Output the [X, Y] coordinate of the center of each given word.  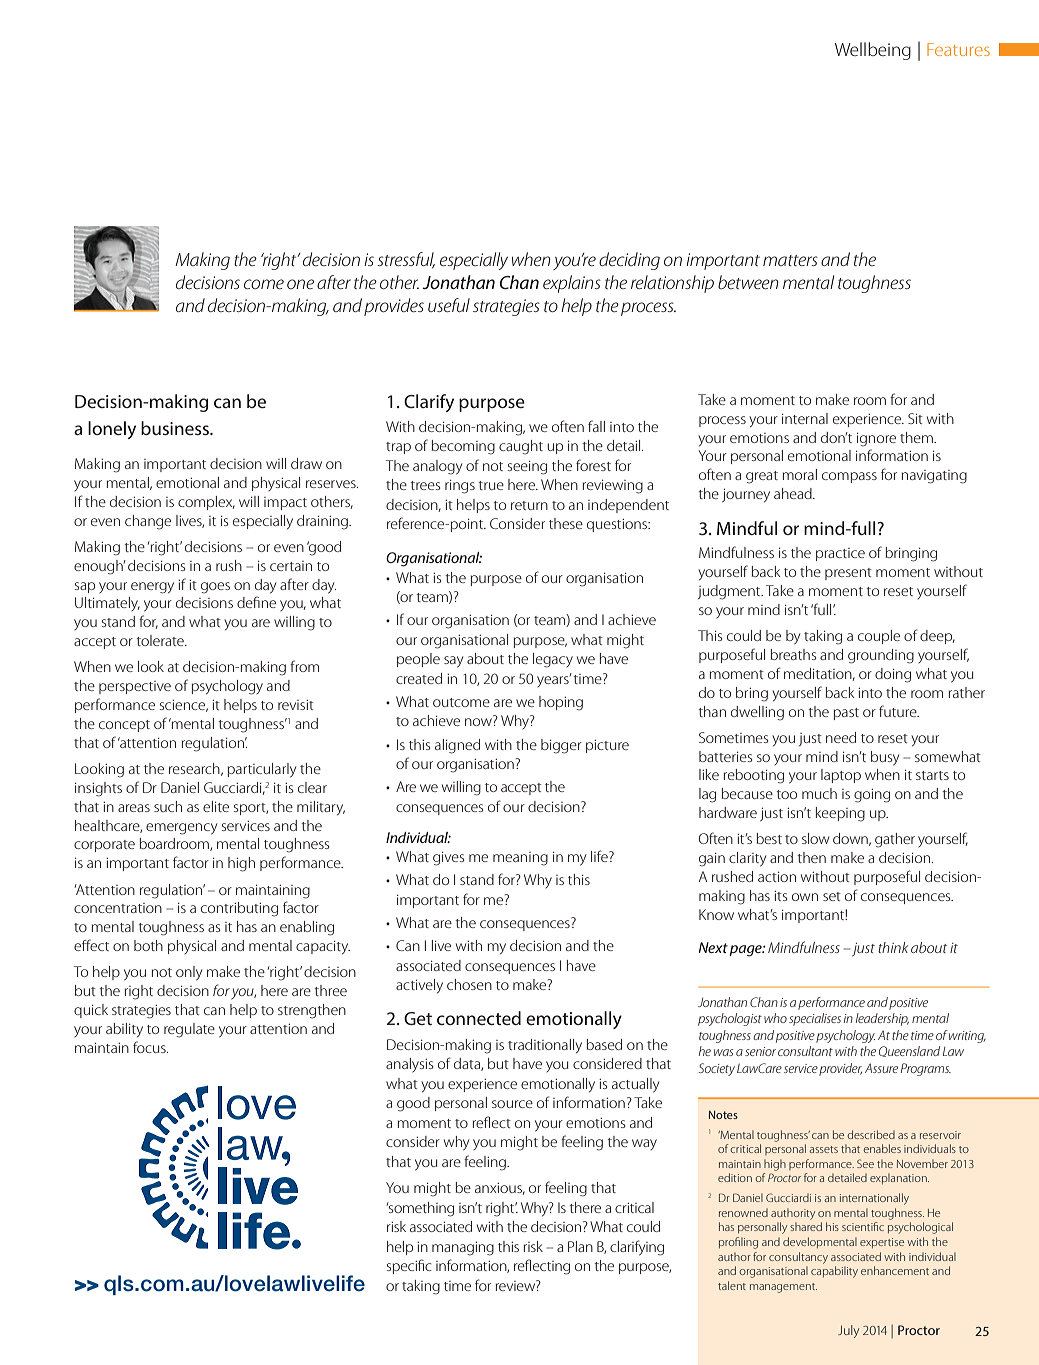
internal [805, 418]
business [176, 428]
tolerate [161, 640]
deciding [629, 261]
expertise [882, 1243]
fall [596, 426]
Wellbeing [873, 51]
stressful [406, 260]
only [189, 973]
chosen [469, 984]
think [893, 947]
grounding [881, 656]
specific [409, 1266]
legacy [553, 660]
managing [463, 1249]
